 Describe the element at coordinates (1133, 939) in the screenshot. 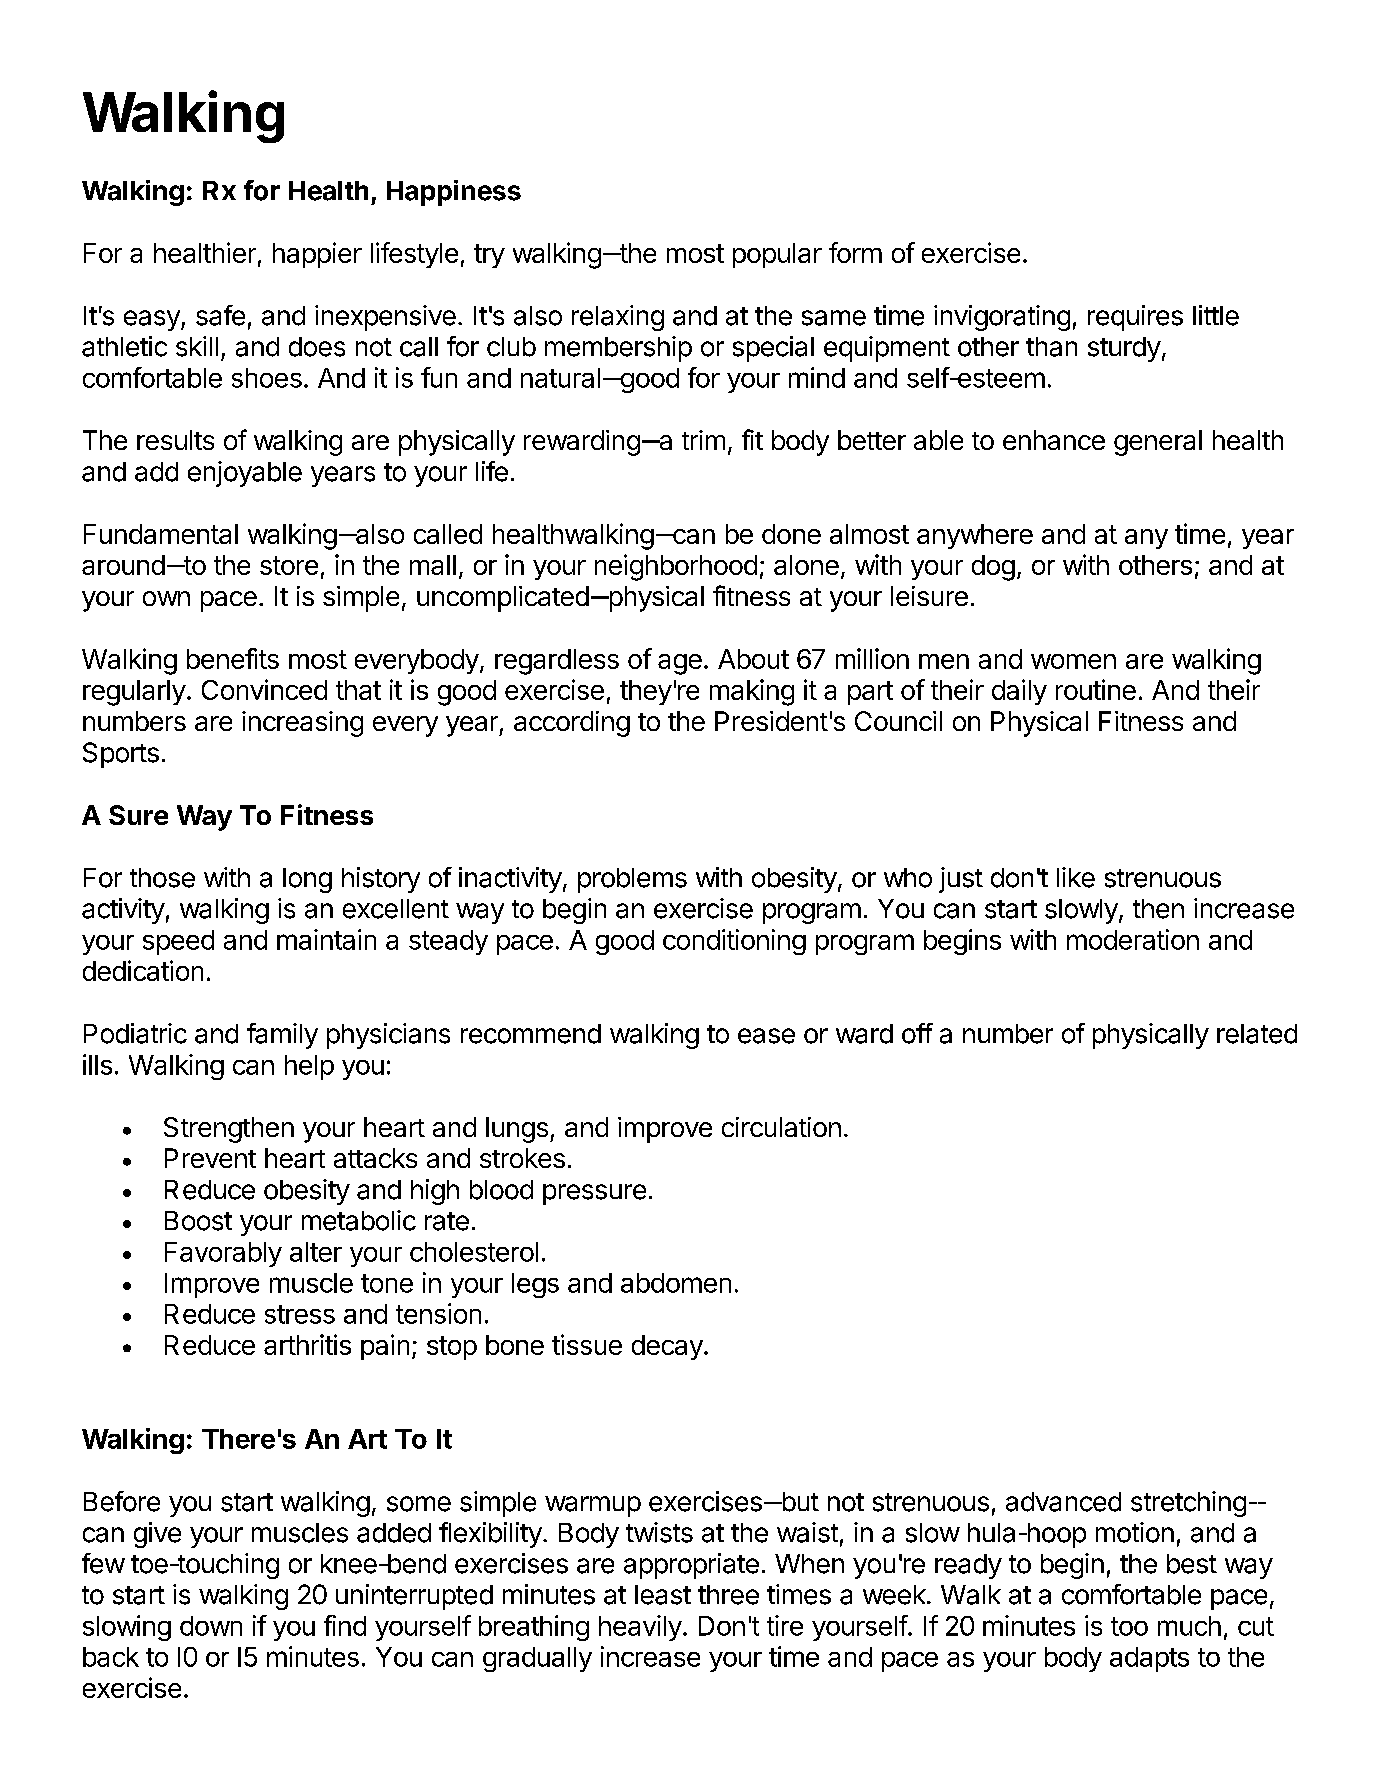

I see `moderation` at that location.
